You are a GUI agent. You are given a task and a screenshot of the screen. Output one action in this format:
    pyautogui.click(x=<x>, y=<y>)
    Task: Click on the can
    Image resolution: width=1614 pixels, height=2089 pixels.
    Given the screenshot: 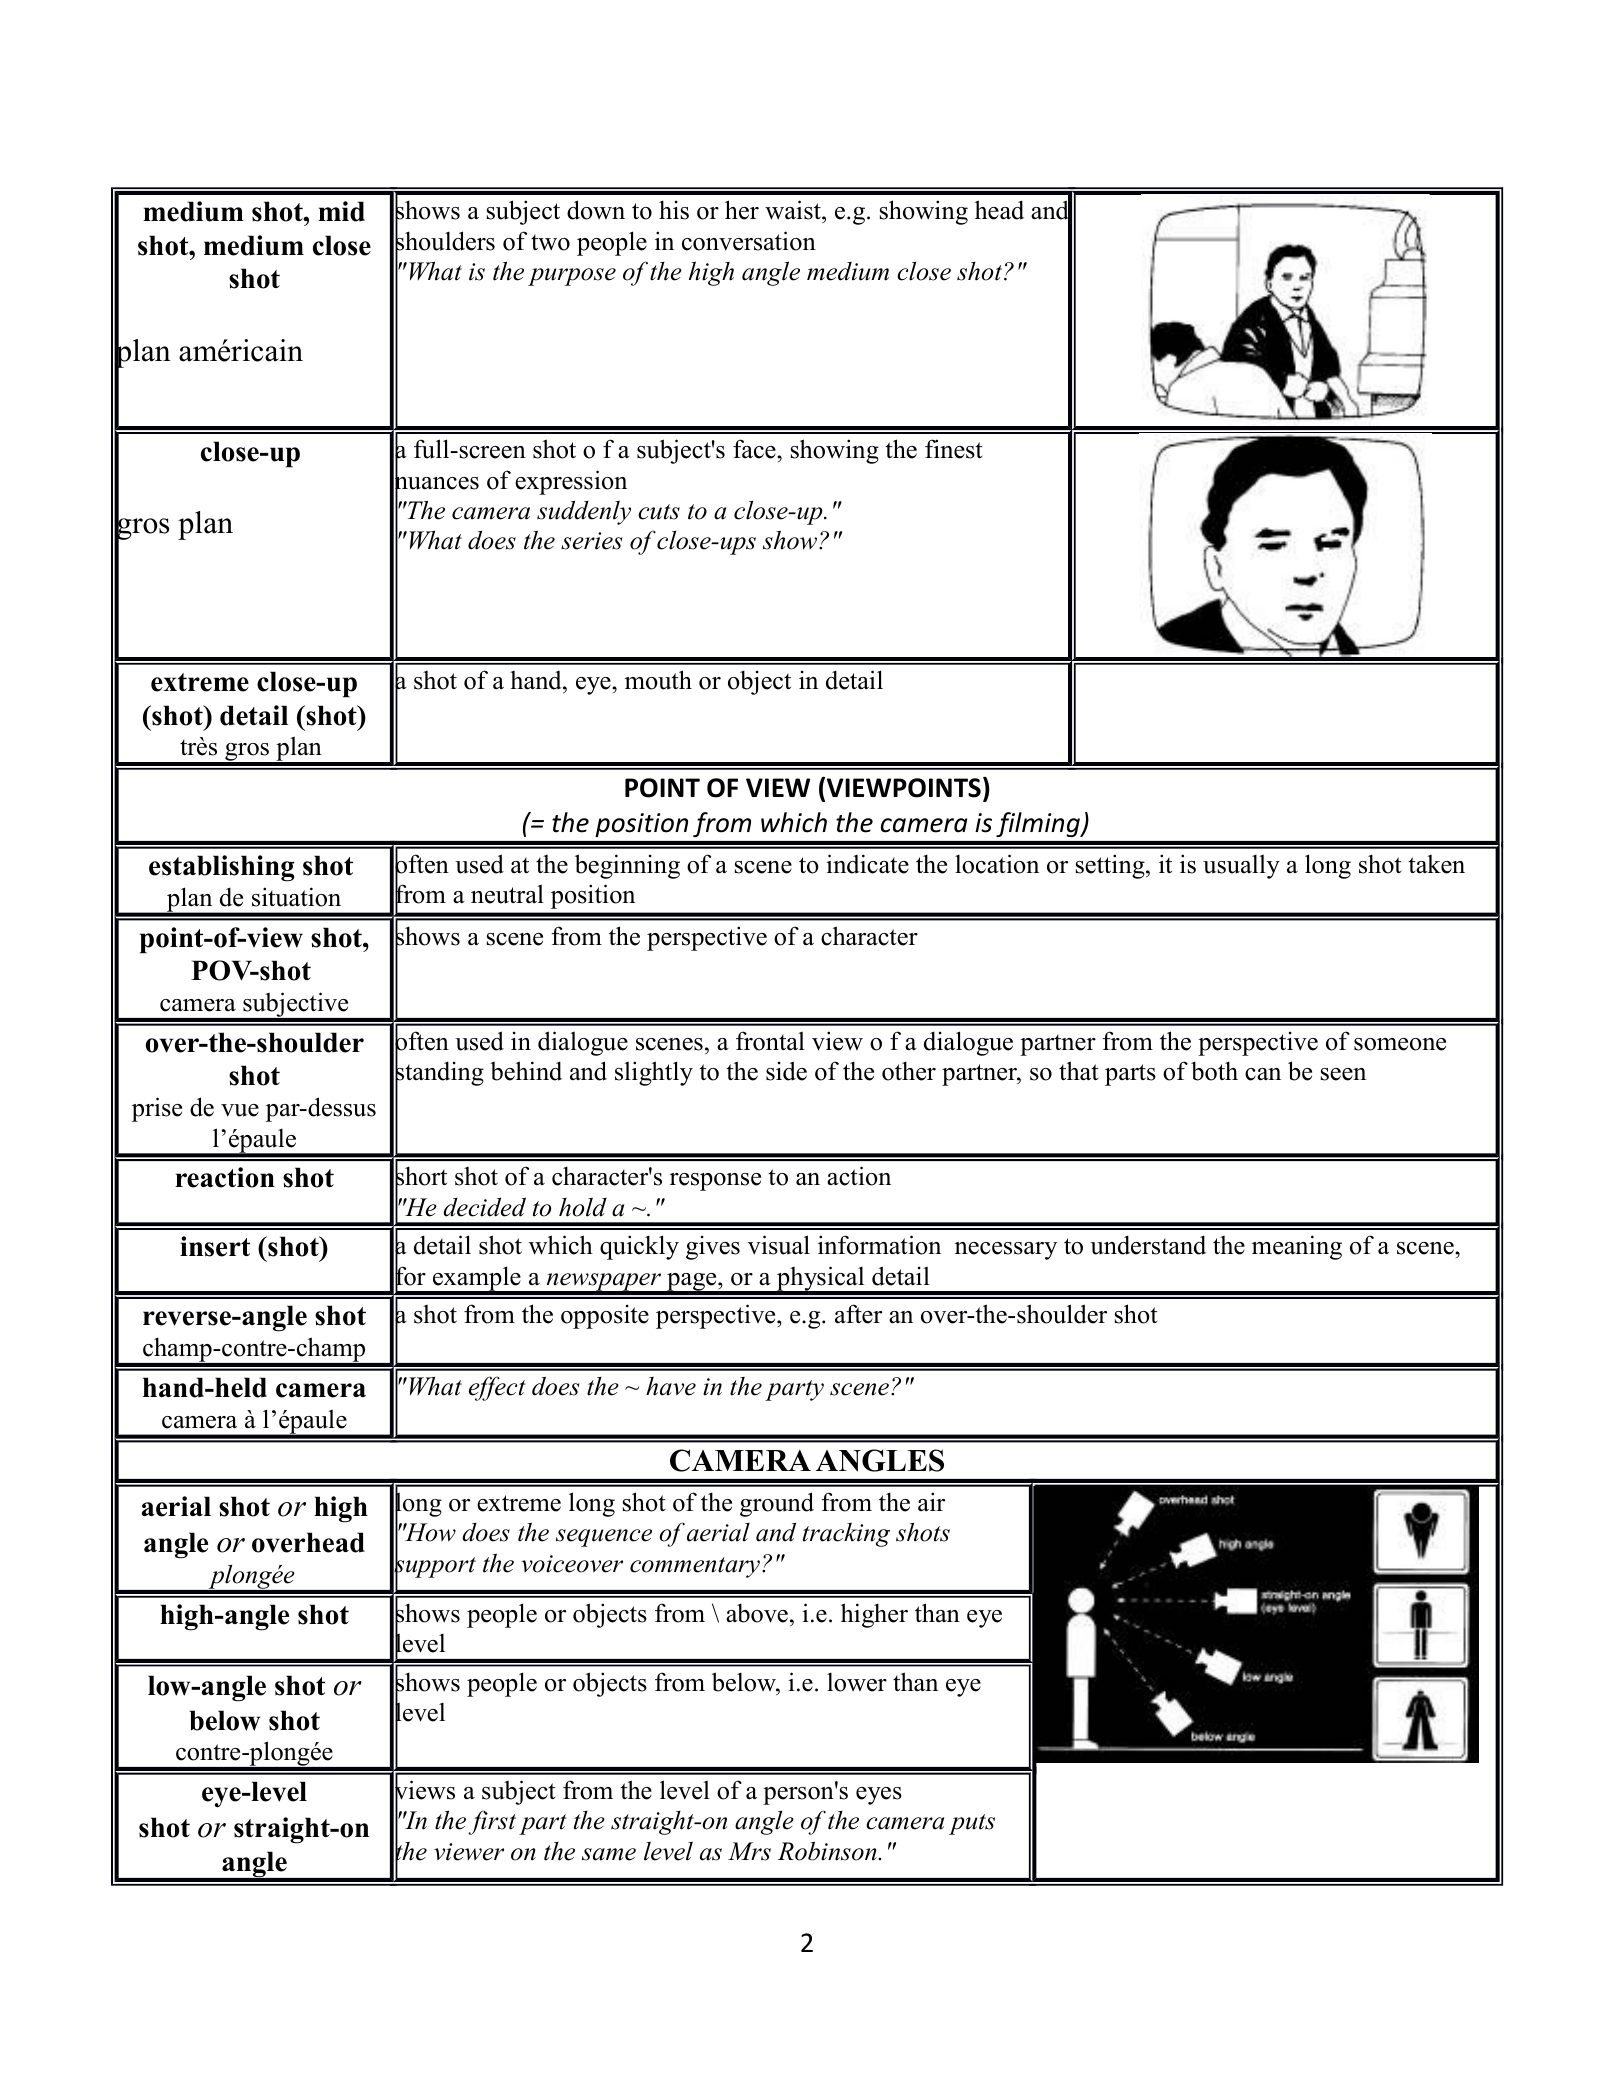 What is the action you would take?
    pyautogui.click(x=1263, y=1074)
